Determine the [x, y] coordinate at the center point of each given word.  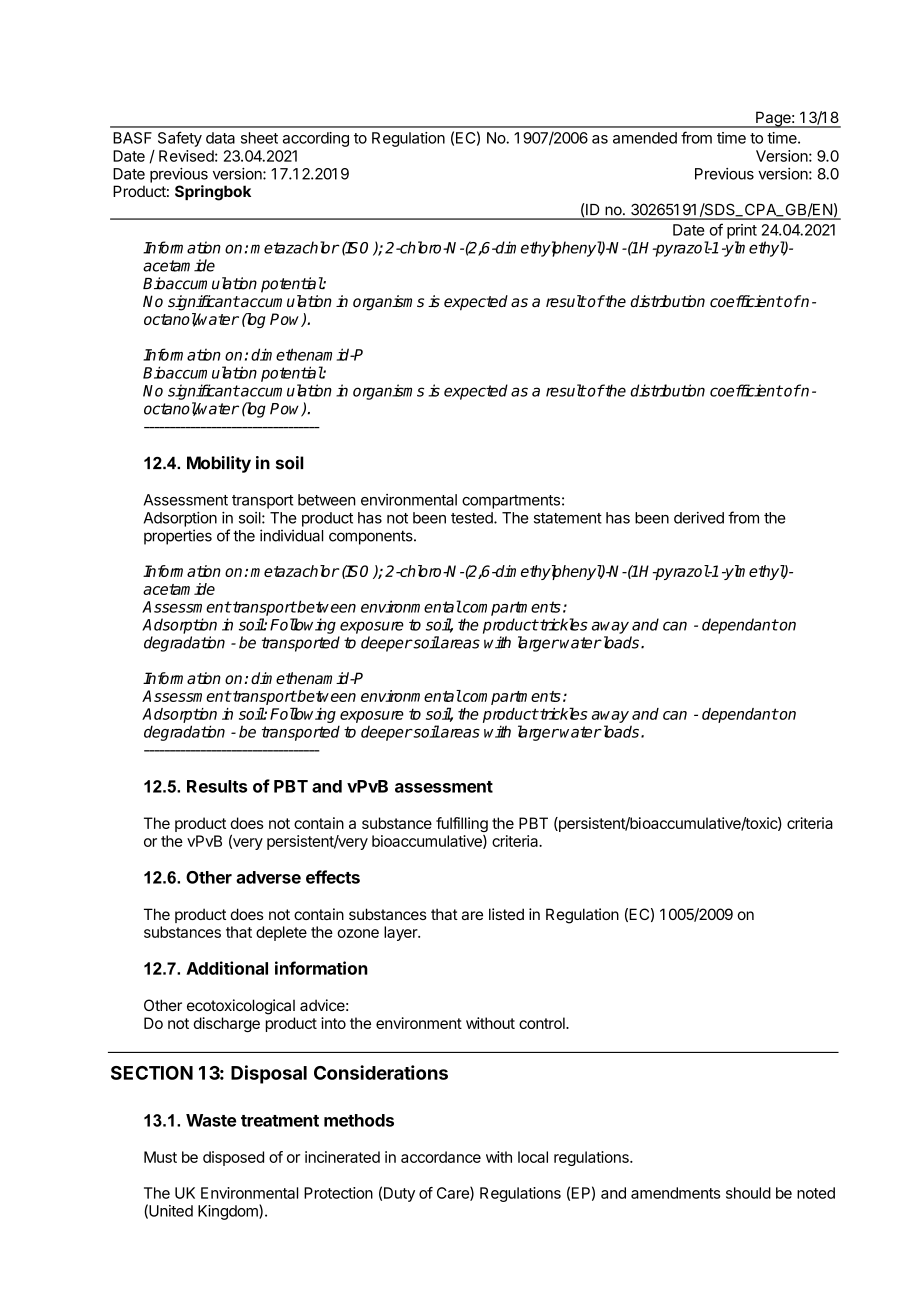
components [372, 537]
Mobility [219, 464]
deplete [281, 933]
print [742, 231]
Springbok [213, 193]
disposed [233, 1158]
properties [178, 537]
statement [568, 518]
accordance [441, 1157]
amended [645, 138]
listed [506, 914]
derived [699, 518]
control [543, 1023]
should [748, 1193]
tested [473, 518]
